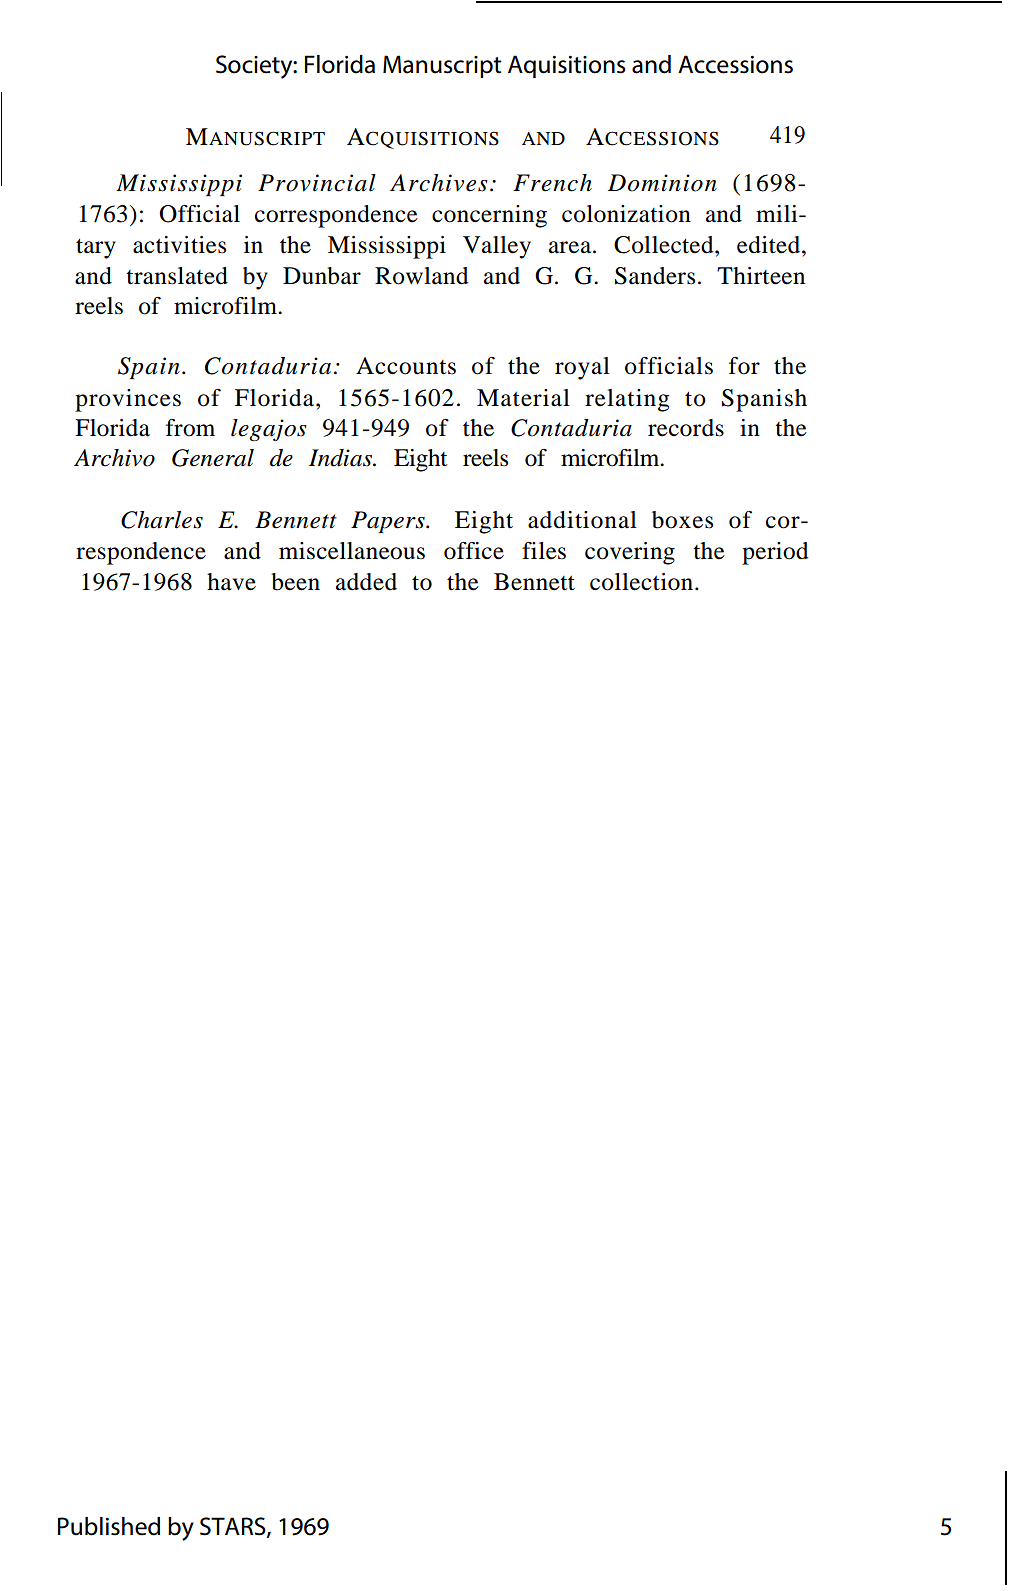 Image resolution: width=1009 pixels, height=1591 pixels. I want to click on collection, so click(643, 582).
